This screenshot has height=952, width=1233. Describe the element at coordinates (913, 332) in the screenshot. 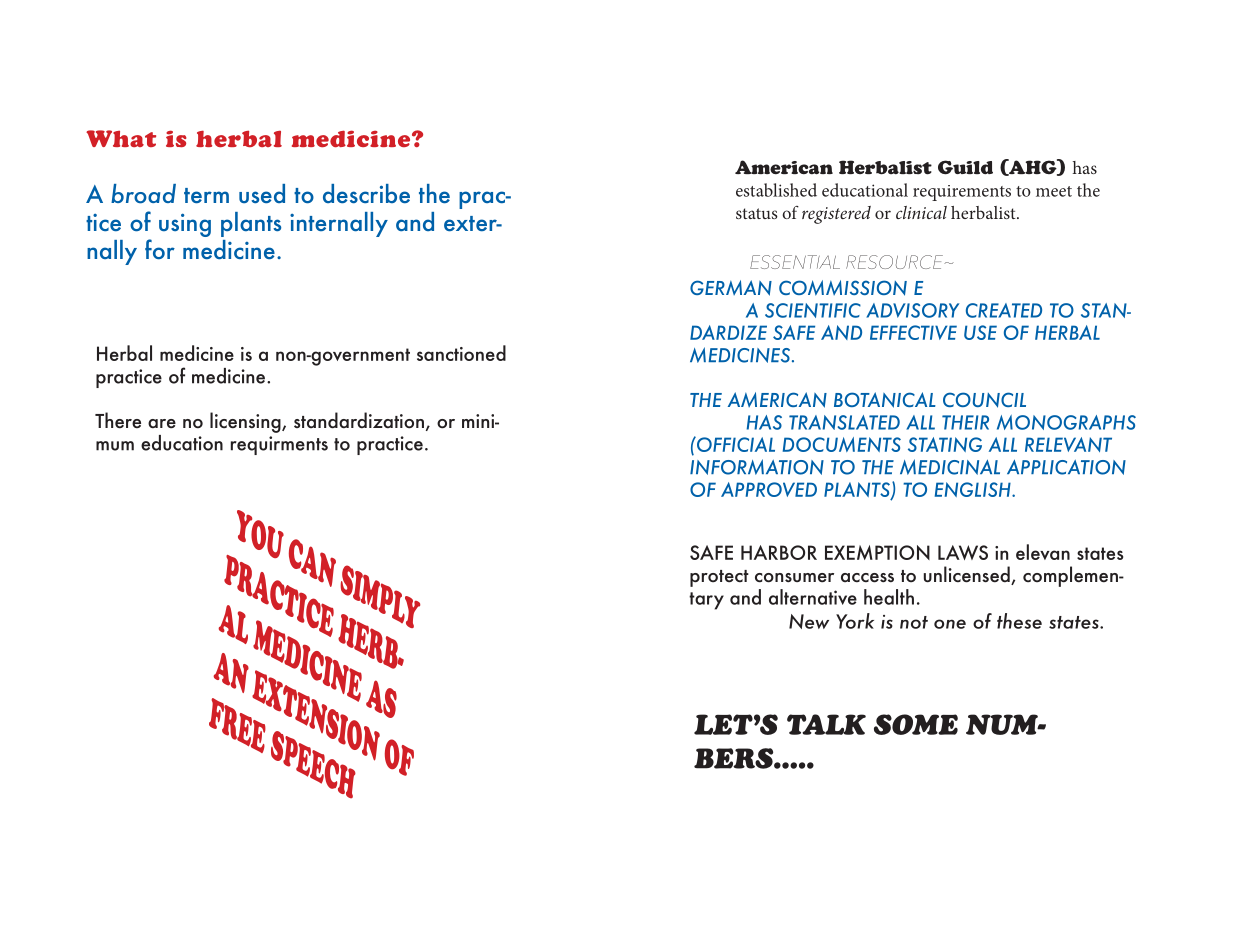

I see `EFFECTIVE` at that location.
